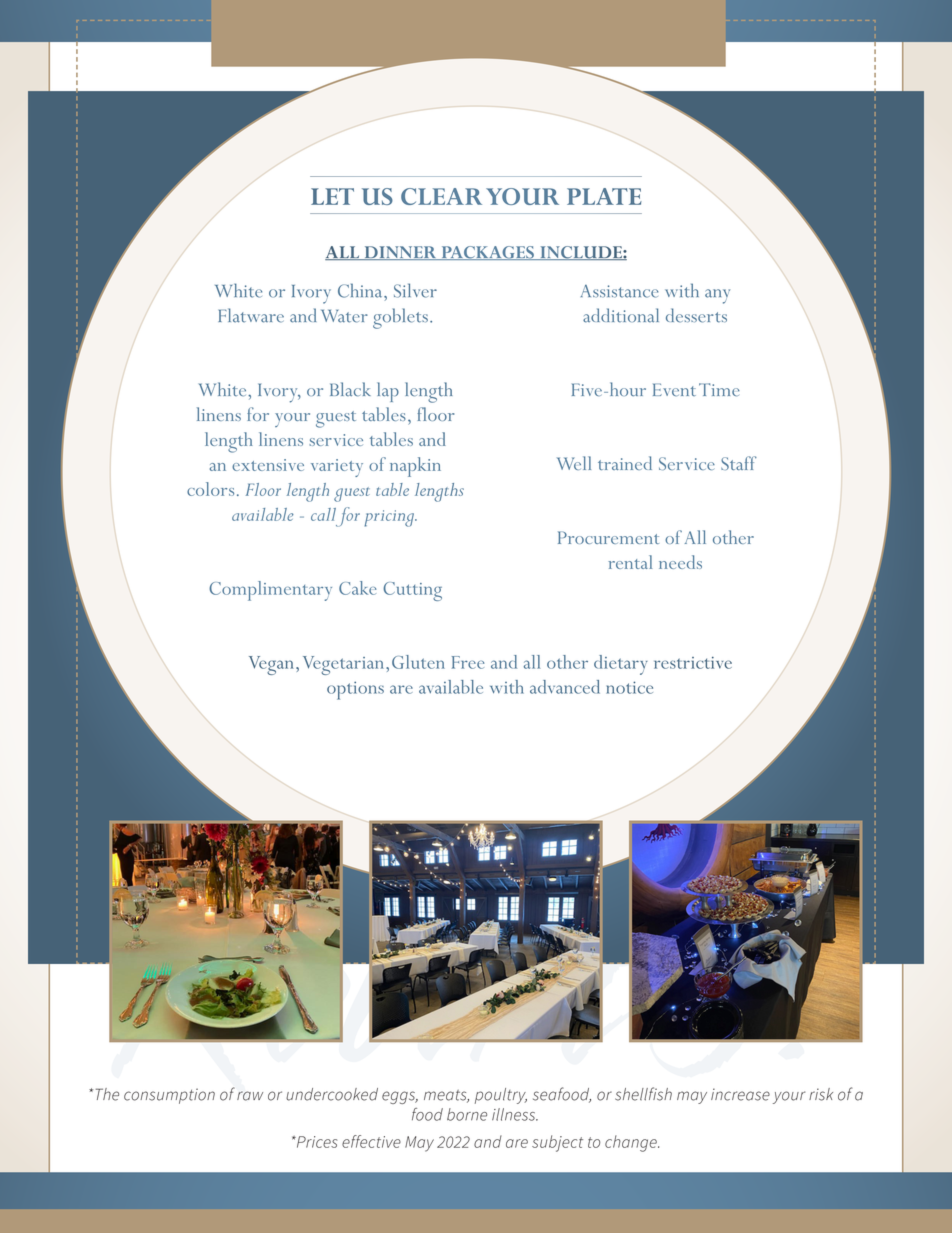 This screenshot has height=1233, width=952. What do you see at coordinates (273, 665) in the screenshot?
I see `Vegan` at bounding box center [273, 665].
